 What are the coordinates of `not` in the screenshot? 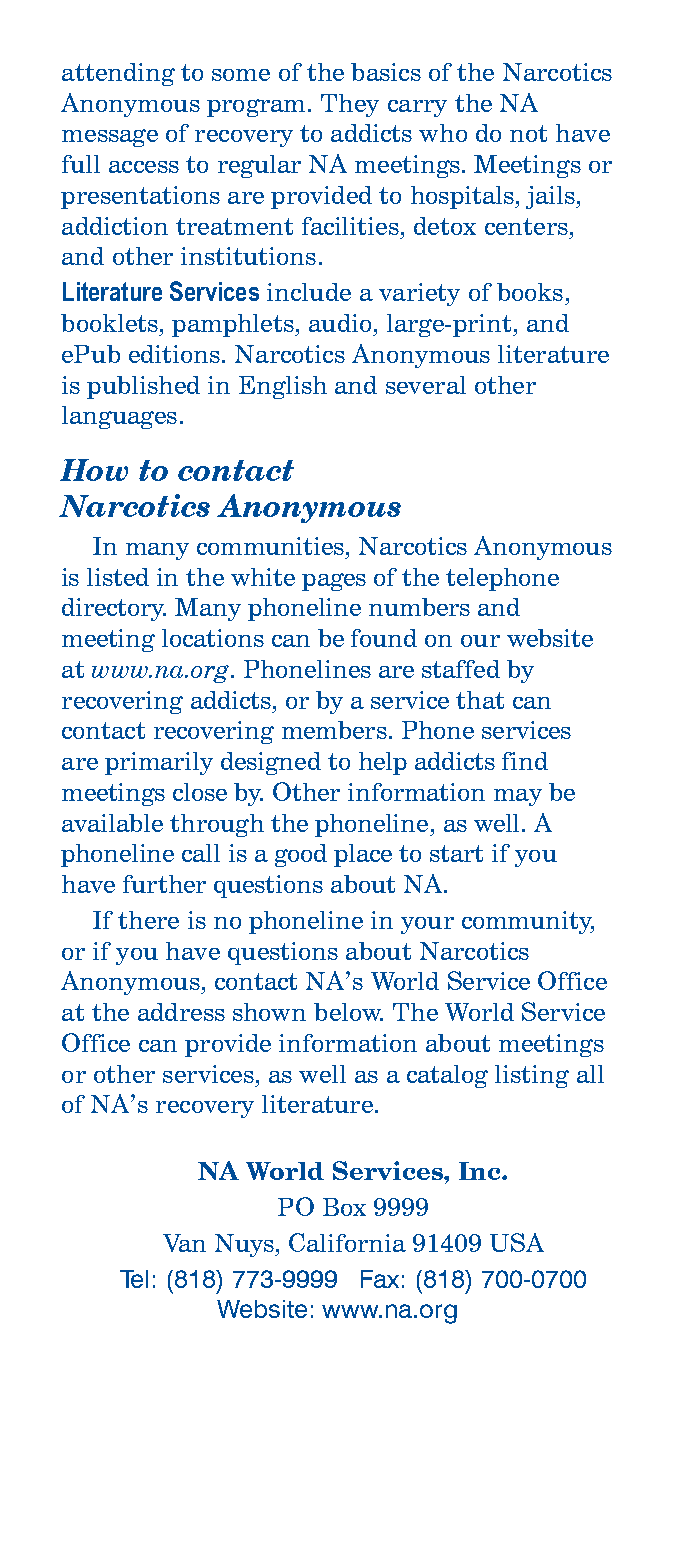 It's located at (528, 133).
